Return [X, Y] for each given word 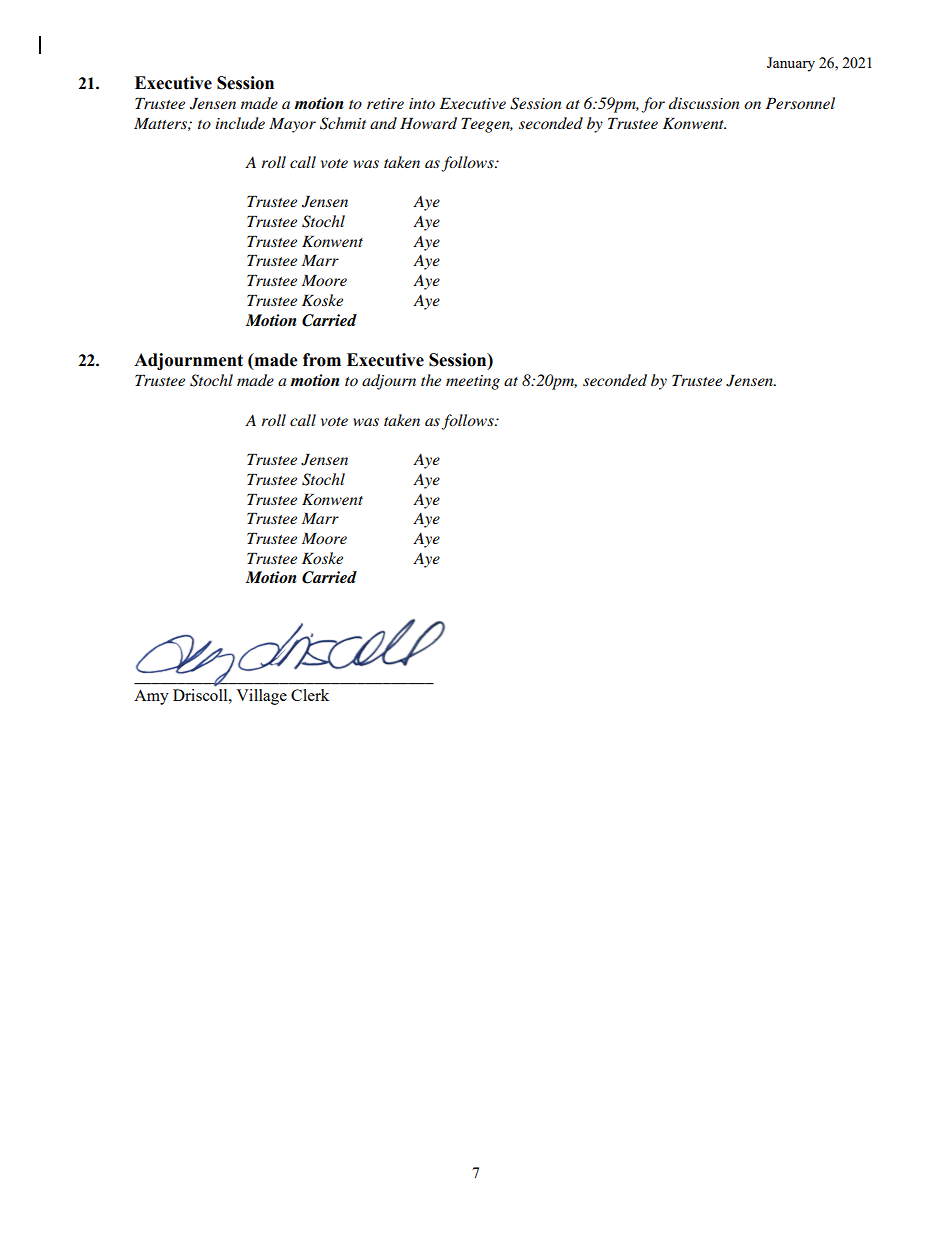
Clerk [310, 695]
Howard [428, 123]
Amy [151, 697]
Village [261, 697]
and [383, 123]
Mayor [292, 125]
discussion [704, 103]
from [322, 360]
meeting [473, 382]
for [653, 105]
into [422, 103]
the [431, 380]
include [240, 123]
